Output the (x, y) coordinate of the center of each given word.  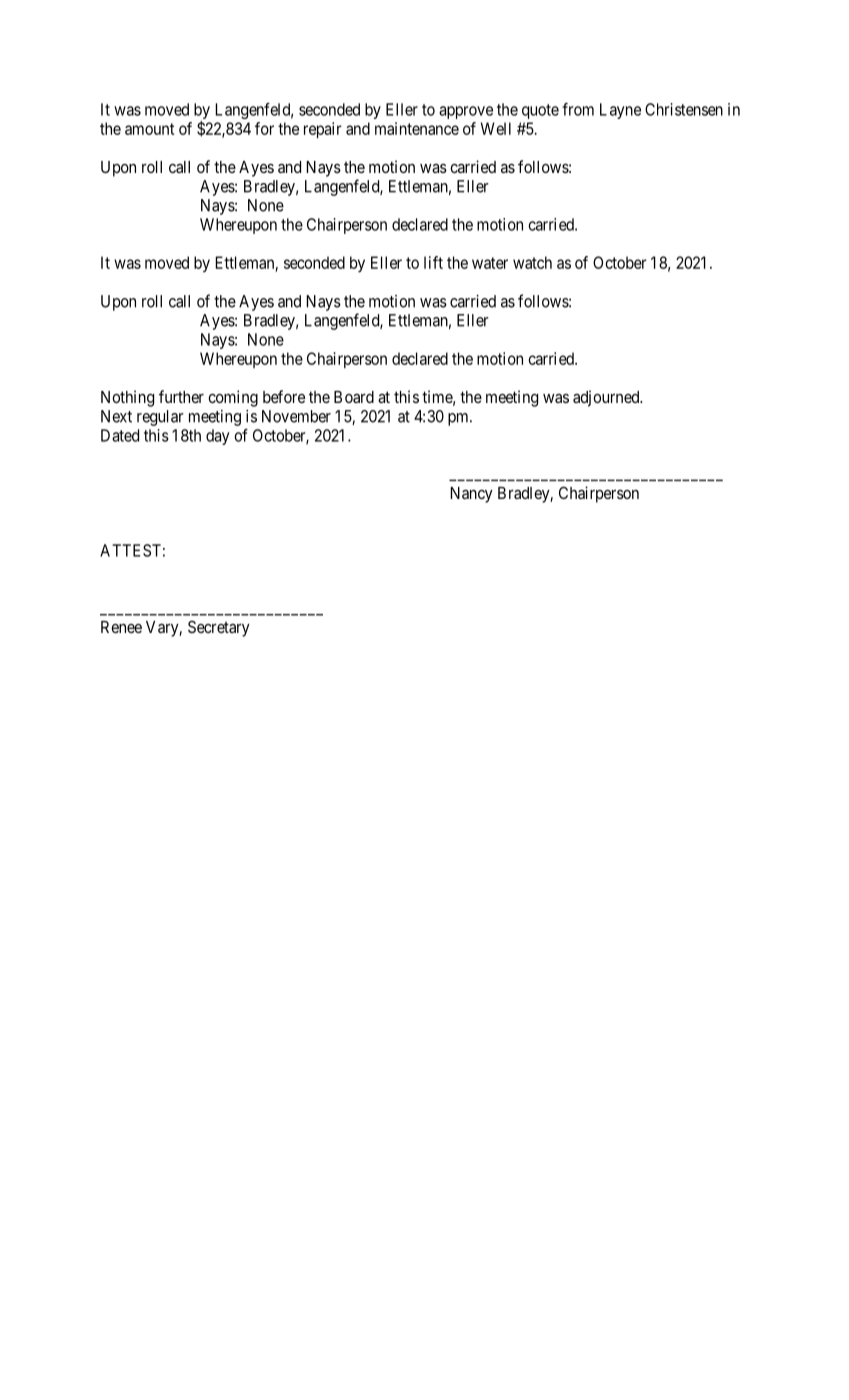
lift (433, 262)
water (490, 263)
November (296, 416)
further (181, 396)
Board (354, 397)
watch (532, 262)
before (284, 396)
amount (149, 129)
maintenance (417, 128)
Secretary (219, 628)
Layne (620, 111)
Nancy (471, 495)
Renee (121, 627)
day (217, 437)
